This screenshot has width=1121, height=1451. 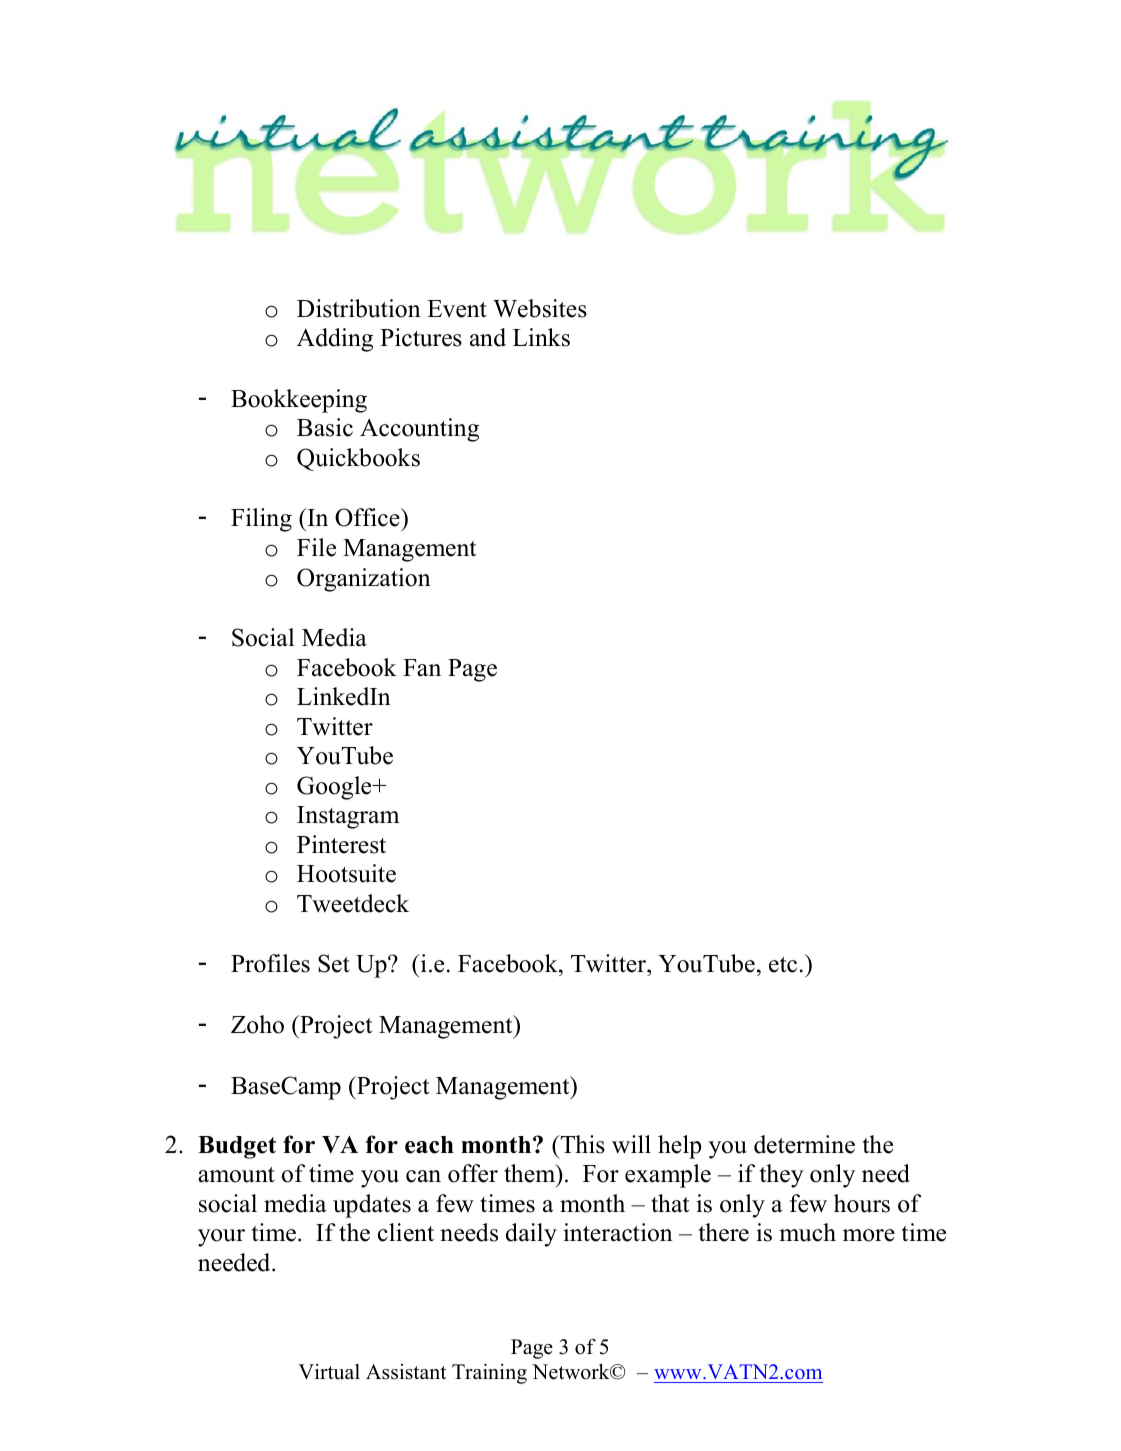 What do you see at coordinates (541, 337) in the screenshot?
I see `Links` at bounding box center [541, 337].
